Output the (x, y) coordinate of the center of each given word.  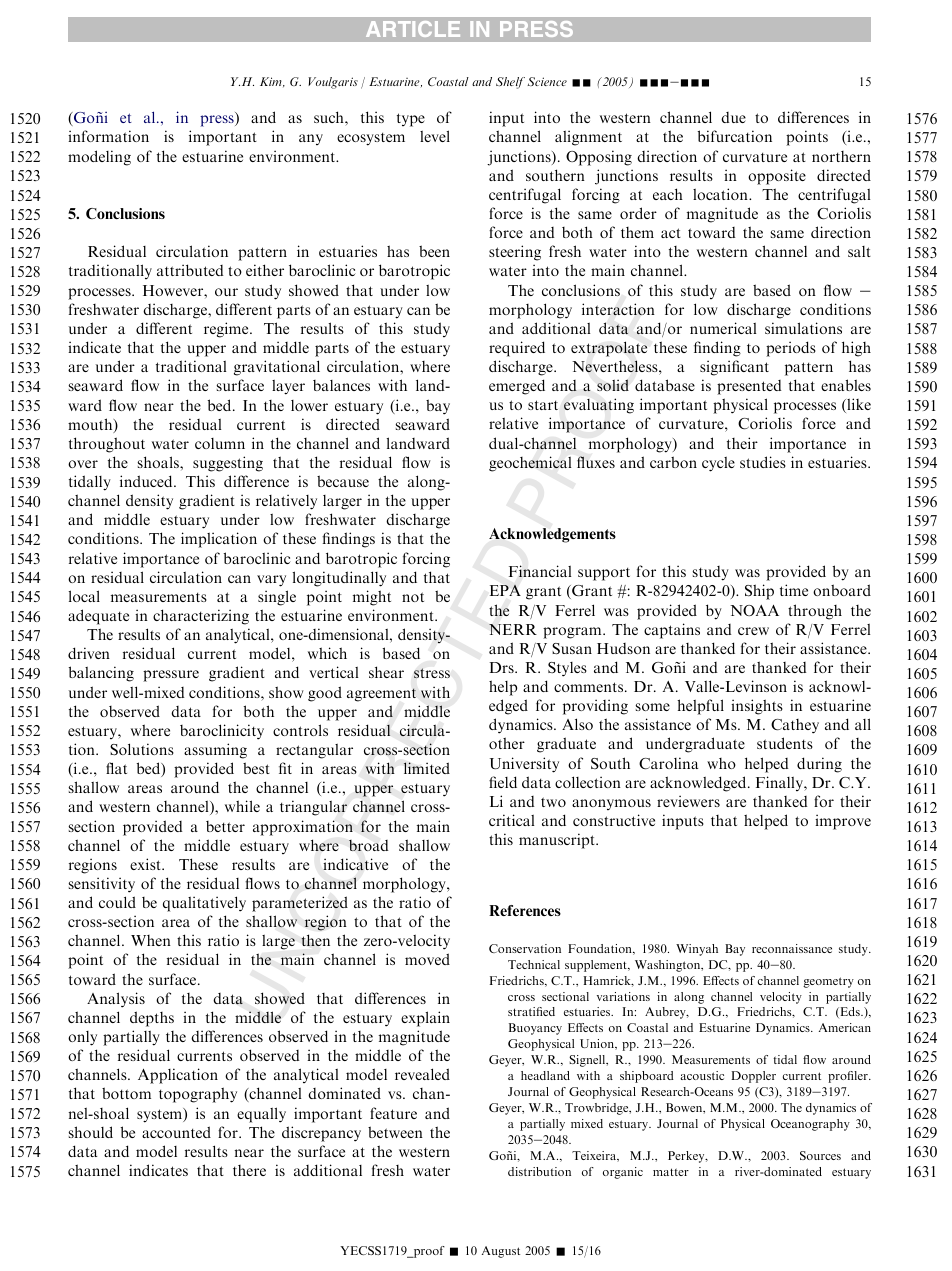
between (395, 1132)
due (733, 117)
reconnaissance (792, 948)
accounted (176, 1132)
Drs (502, 667)
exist (147, 864)
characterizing (201, 617)
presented (749, 387)
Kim (272, 82)
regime (227, 330)
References (525, 910)
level (435, 136)
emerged (517, 387)
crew (753, 631)
